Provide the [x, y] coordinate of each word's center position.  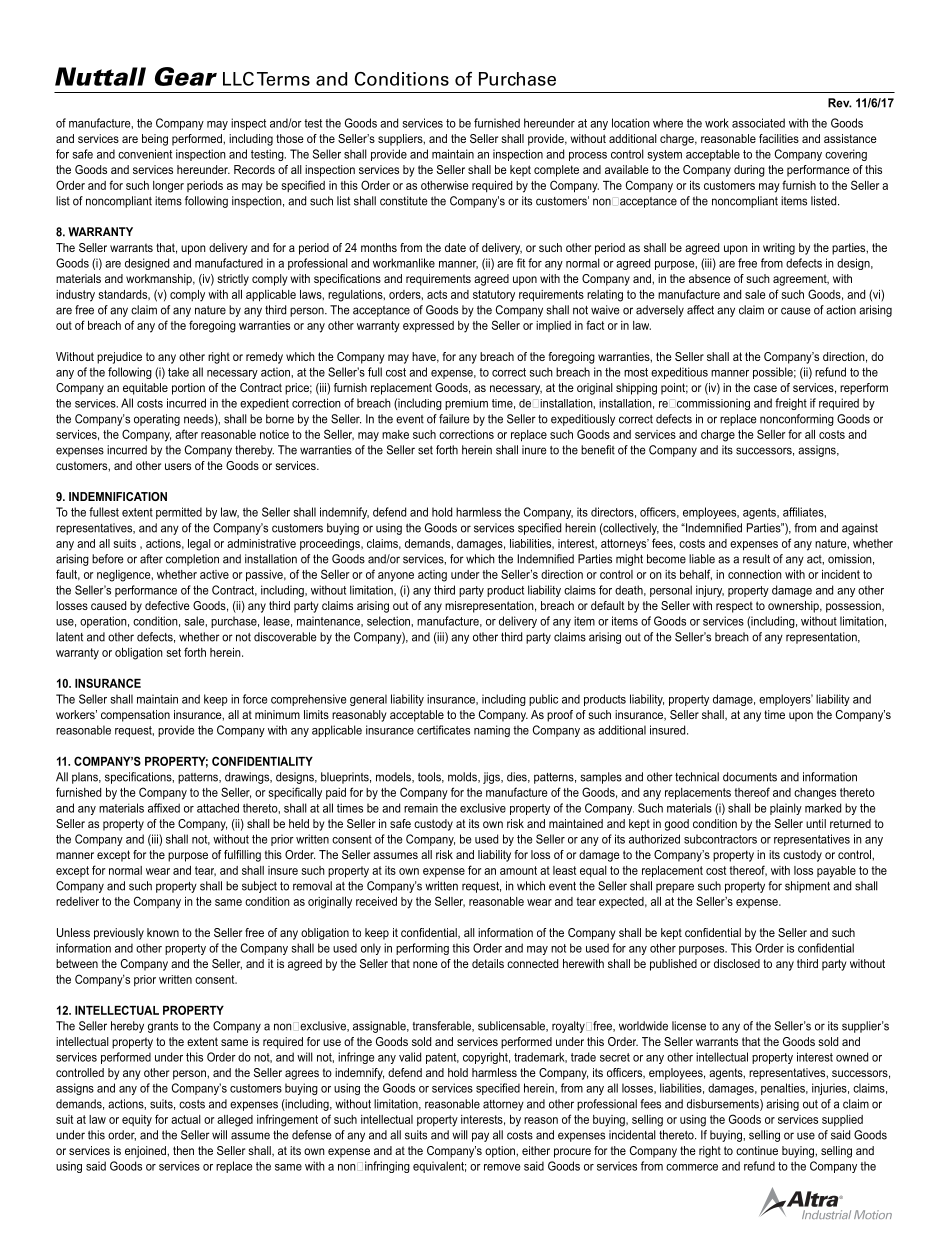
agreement [801, 280]
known [163, 932]
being [155, 140]
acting [432, 576]
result [756, 559]
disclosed [737, 963]
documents [750, 777]
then [183, 1150]
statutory [494, 296]
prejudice [119, 358]
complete [556, 171]
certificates [443, 730]
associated [758, 123]
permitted [179, 513]
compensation [135, 716]
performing [422, 949]
